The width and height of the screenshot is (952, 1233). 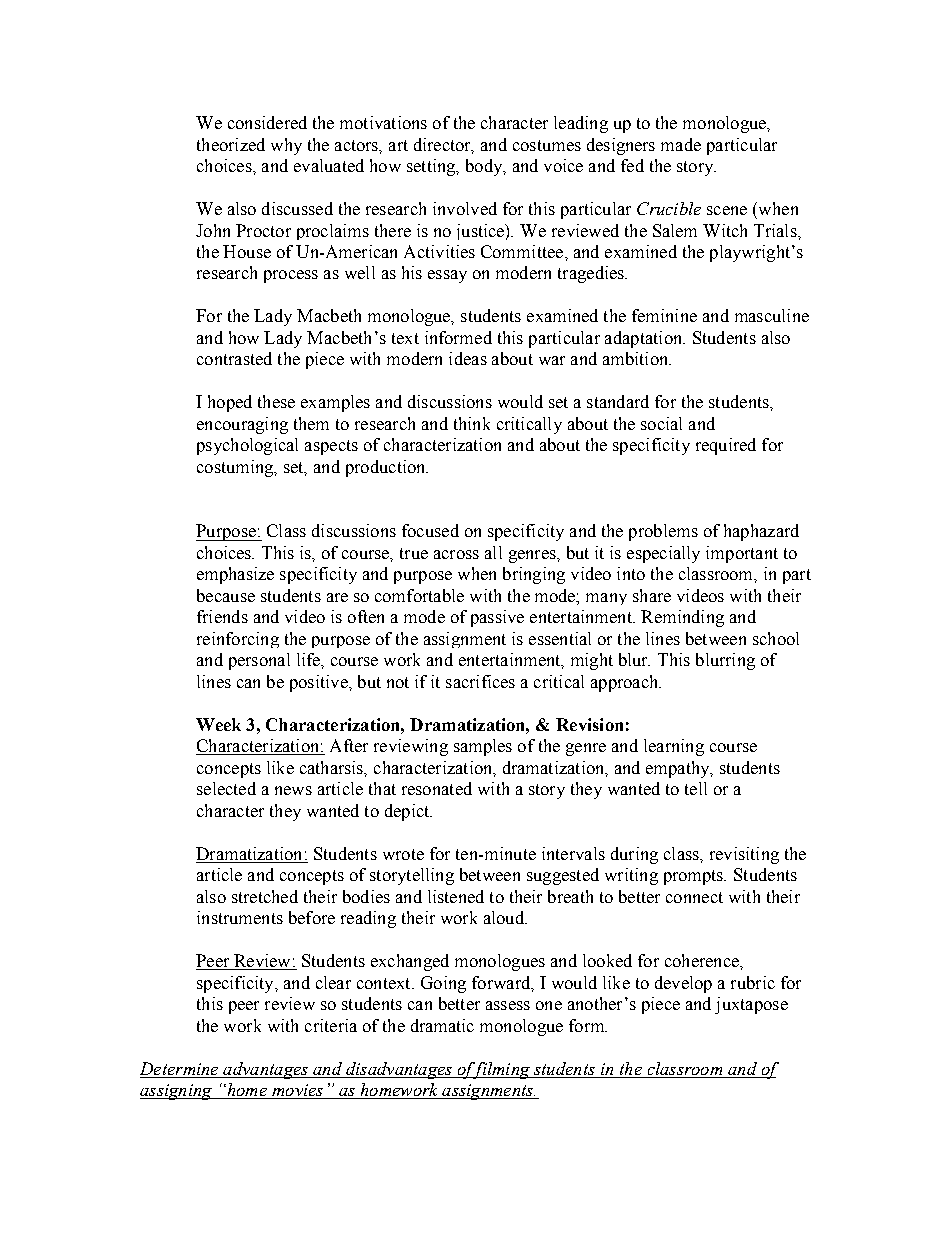 What do you see at coordinates (485, 167) in the screenshot?
I see `body` at bounding box center [485, 167].
